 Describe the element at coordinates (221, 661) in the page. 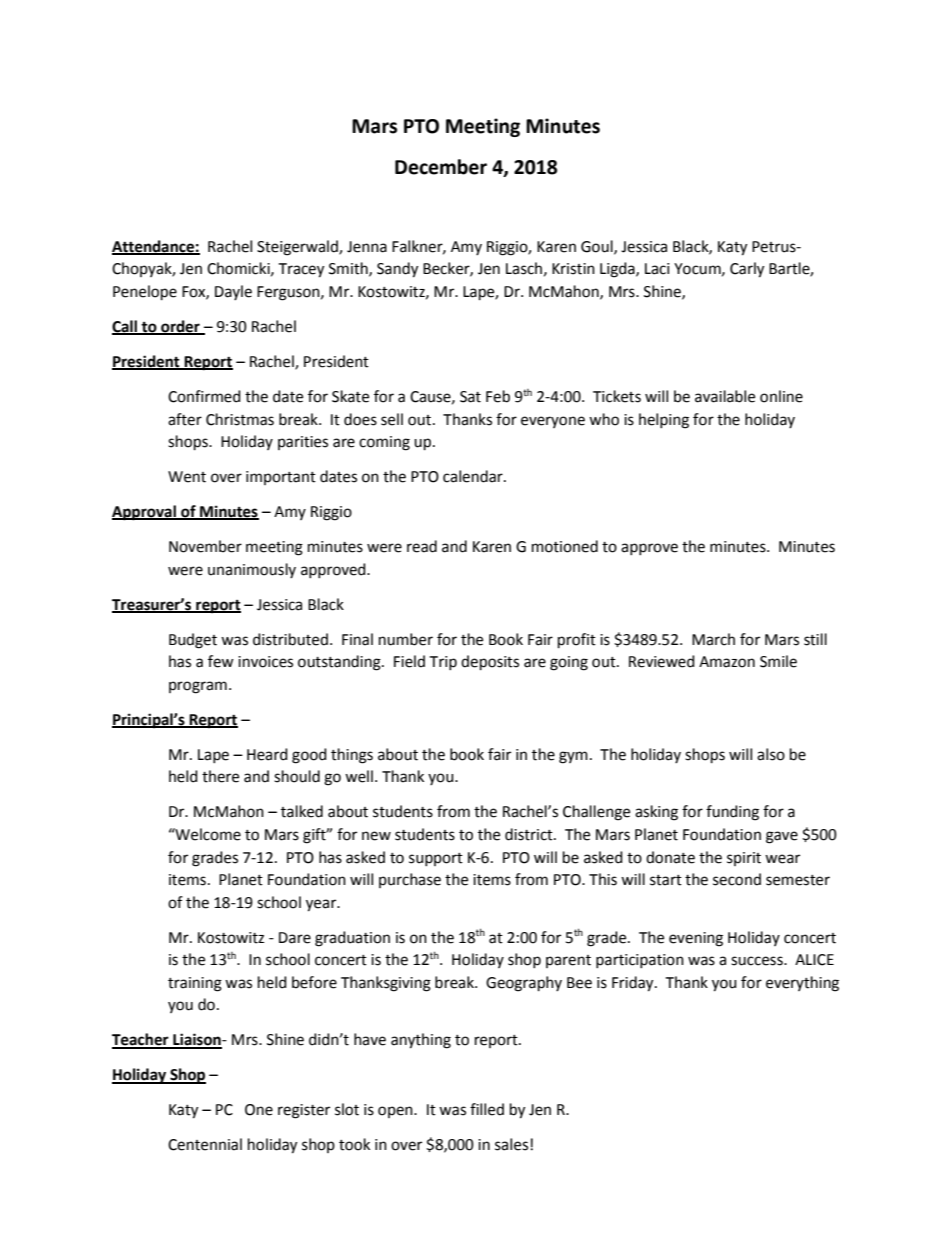

I see `few` at that location.
